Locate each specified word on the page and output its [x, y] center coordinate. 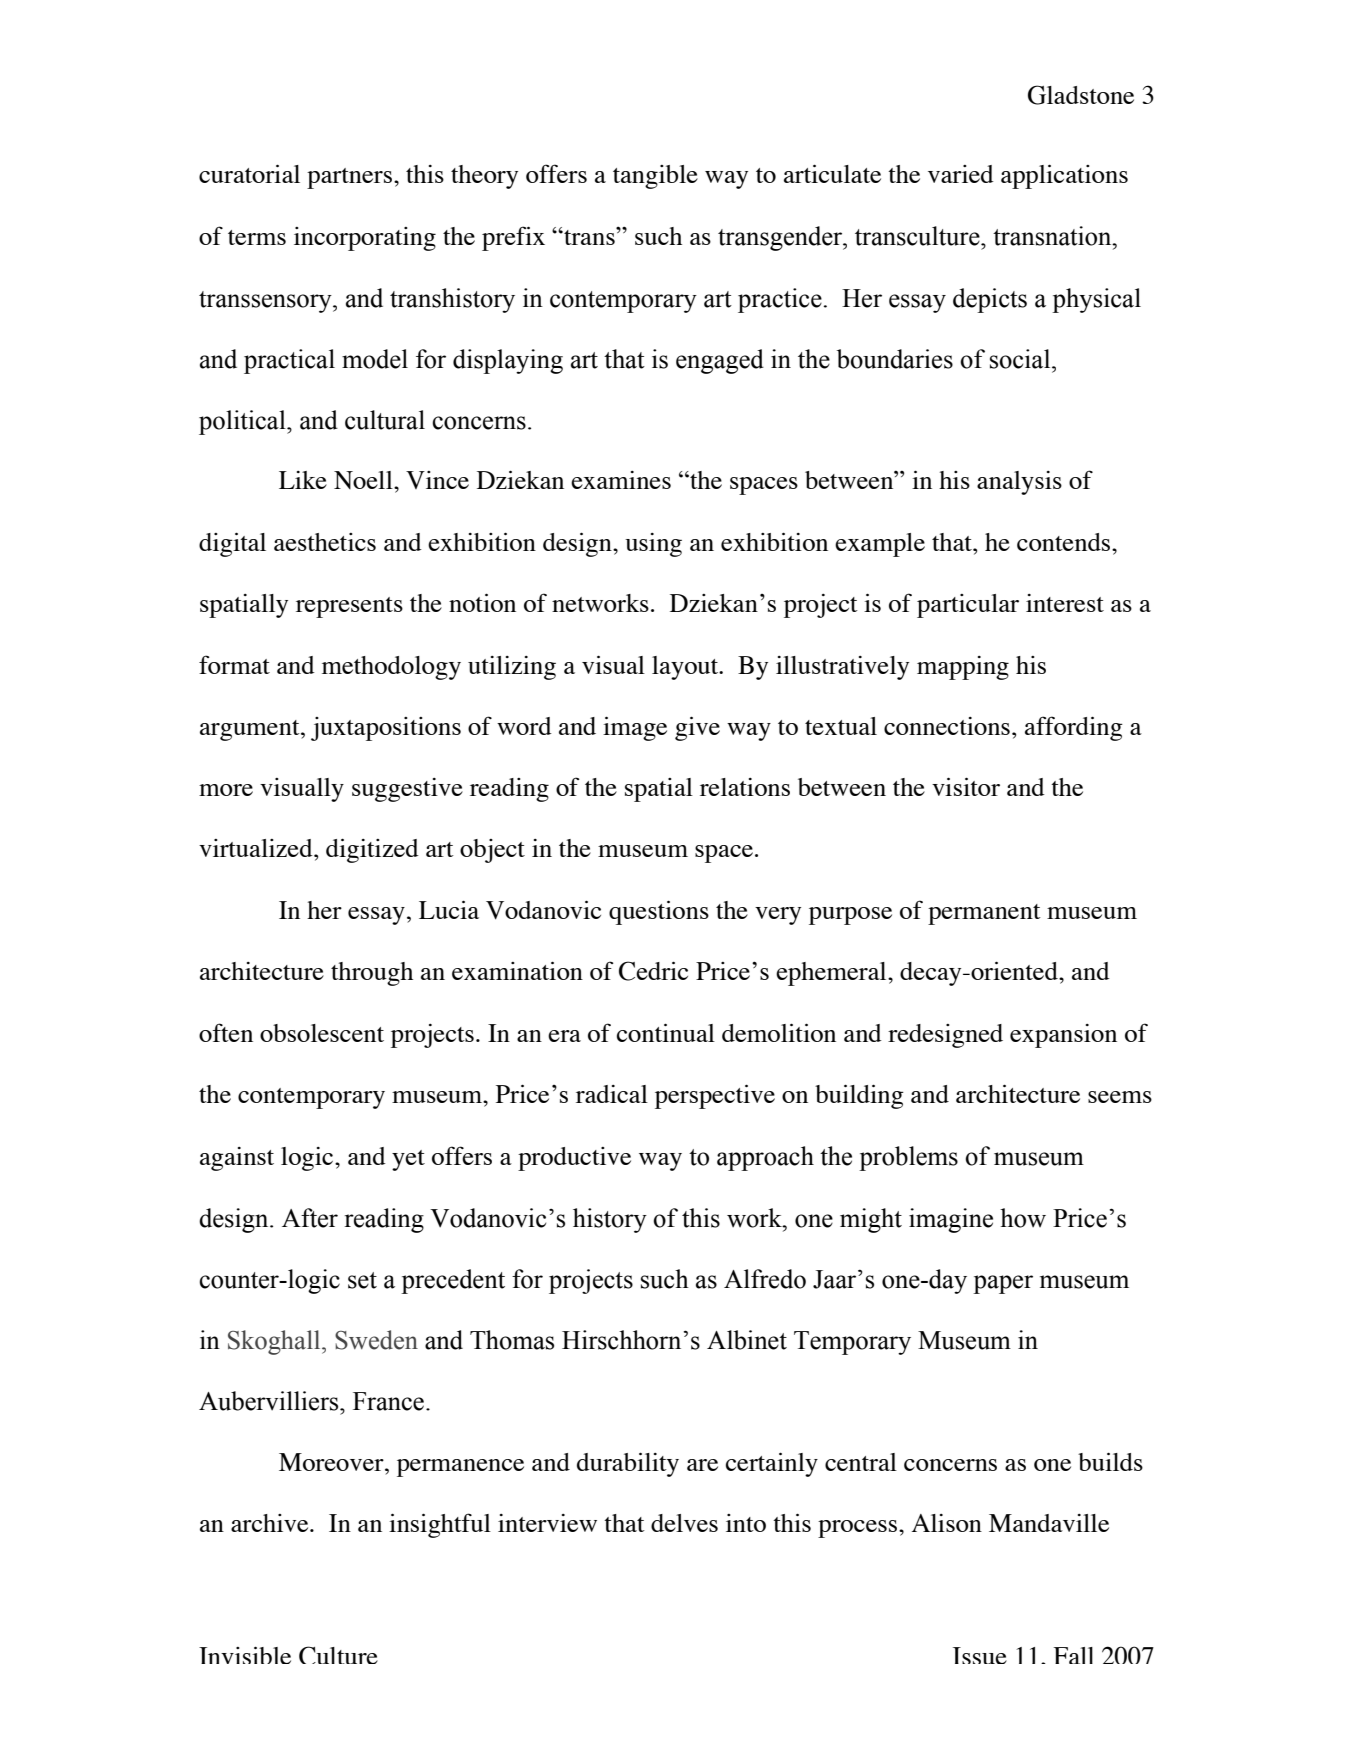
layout [686, 668]
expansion [1063, 1036]
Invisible [245, 1655]
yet [408, 1160]
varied [961, 174]
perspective [715, 1096]
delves [684, 1523]
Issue [980, 1655]
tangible [655, 177]
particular [968, 606]
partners [349, 178]
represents [349, 607]
